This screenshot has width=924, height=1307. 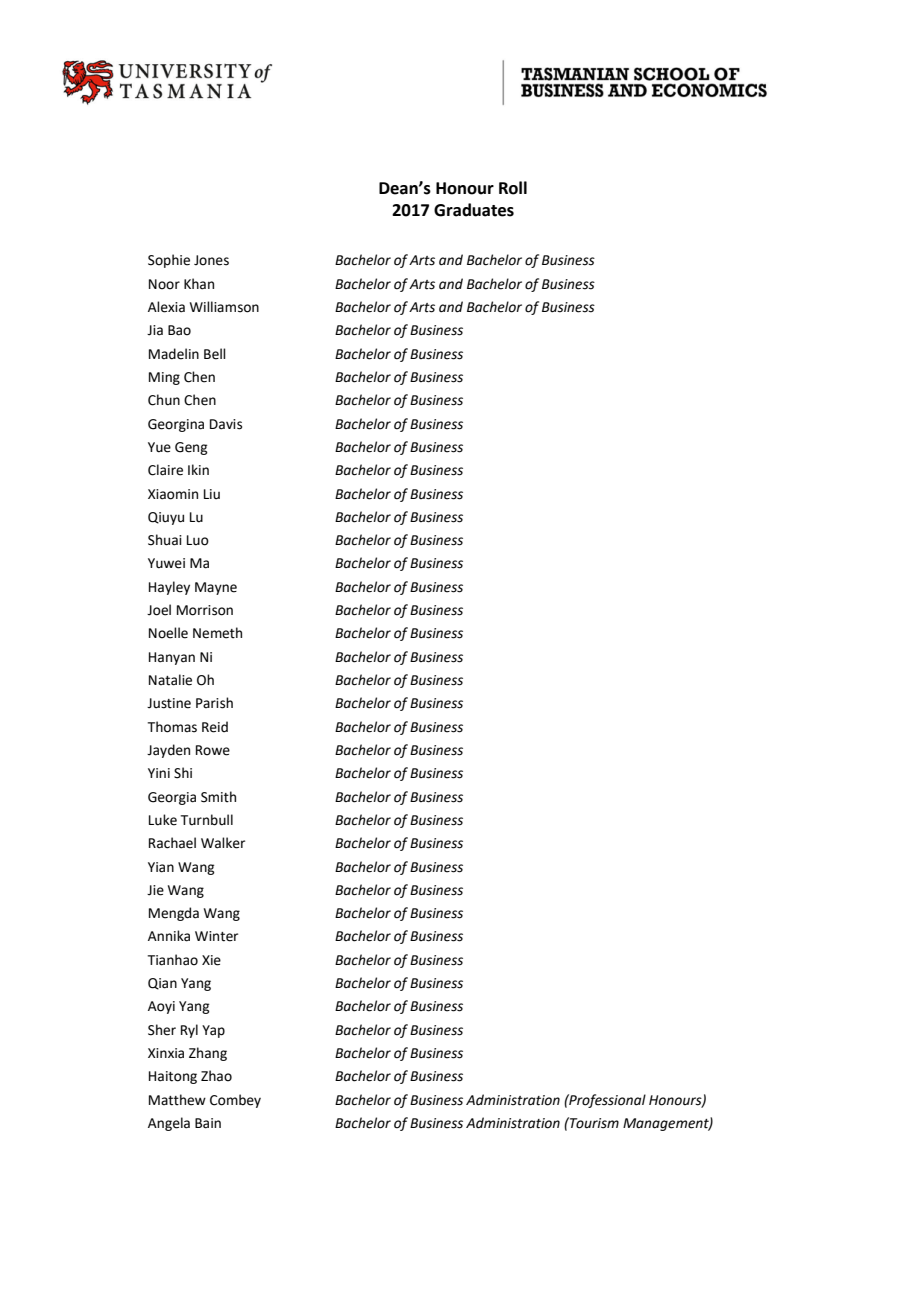 I want to click on Williamson, so click(x=224, y=307).
